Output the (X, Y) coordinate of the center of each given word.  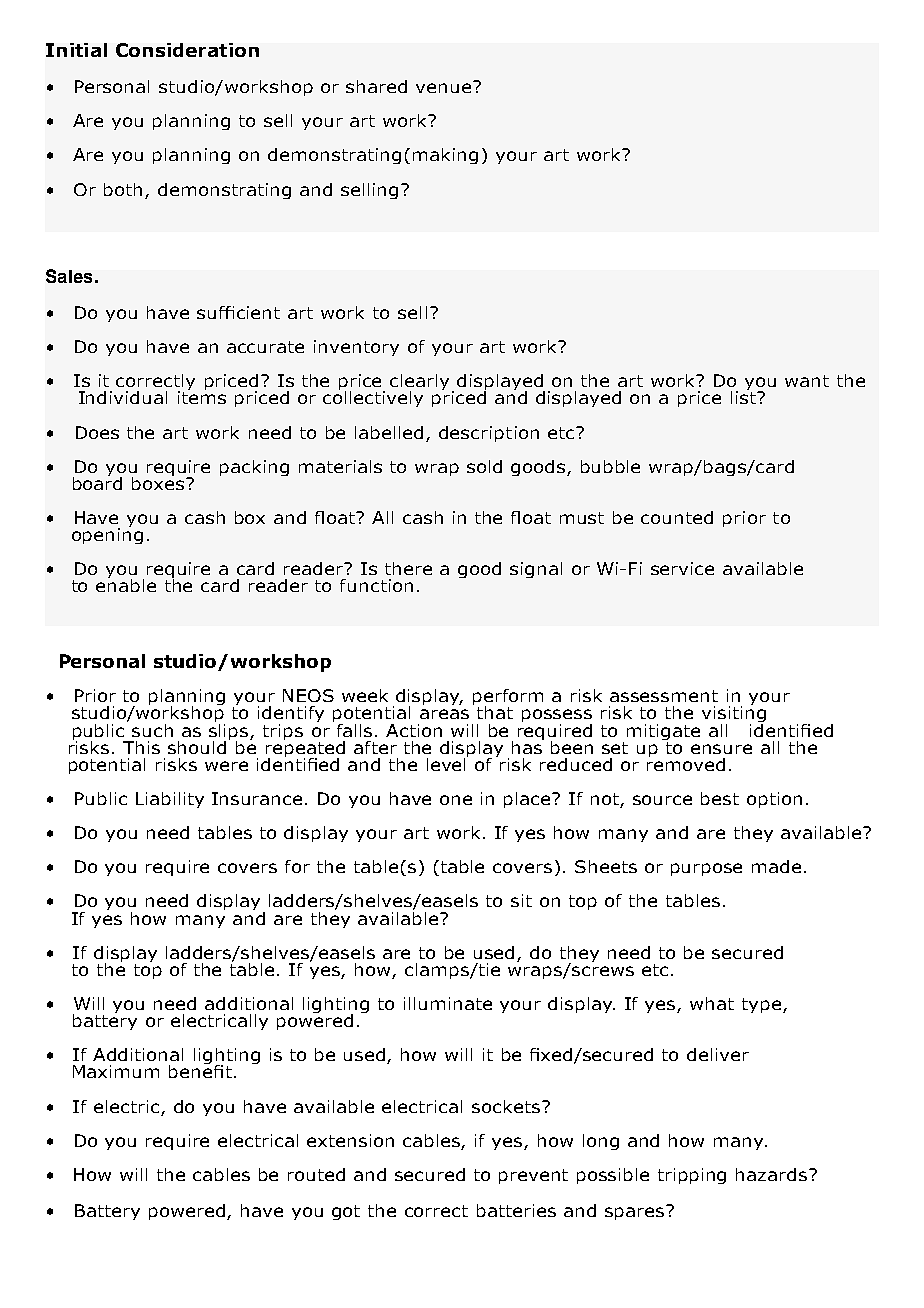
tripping (692, 1176)
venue (443, 88)
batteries (516, 1210)
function (376, 585)
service (682, 568)
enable (126, 584)
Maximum (116, 1071)
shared (376, 86)
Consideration (187, 50)
